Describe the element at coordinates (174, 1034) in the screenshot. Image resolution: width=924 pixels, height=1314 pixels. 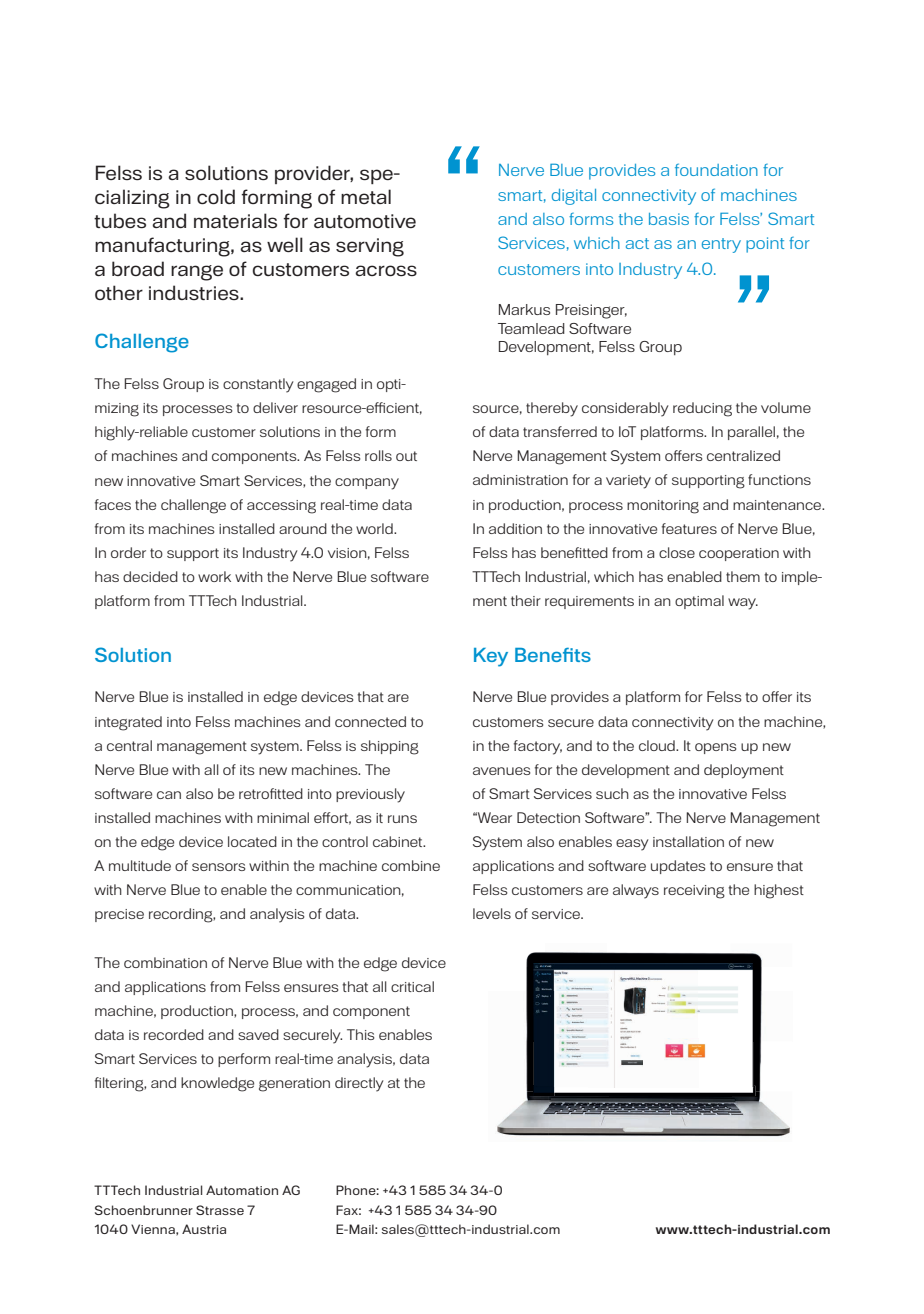
I see `recorded` at that location.
